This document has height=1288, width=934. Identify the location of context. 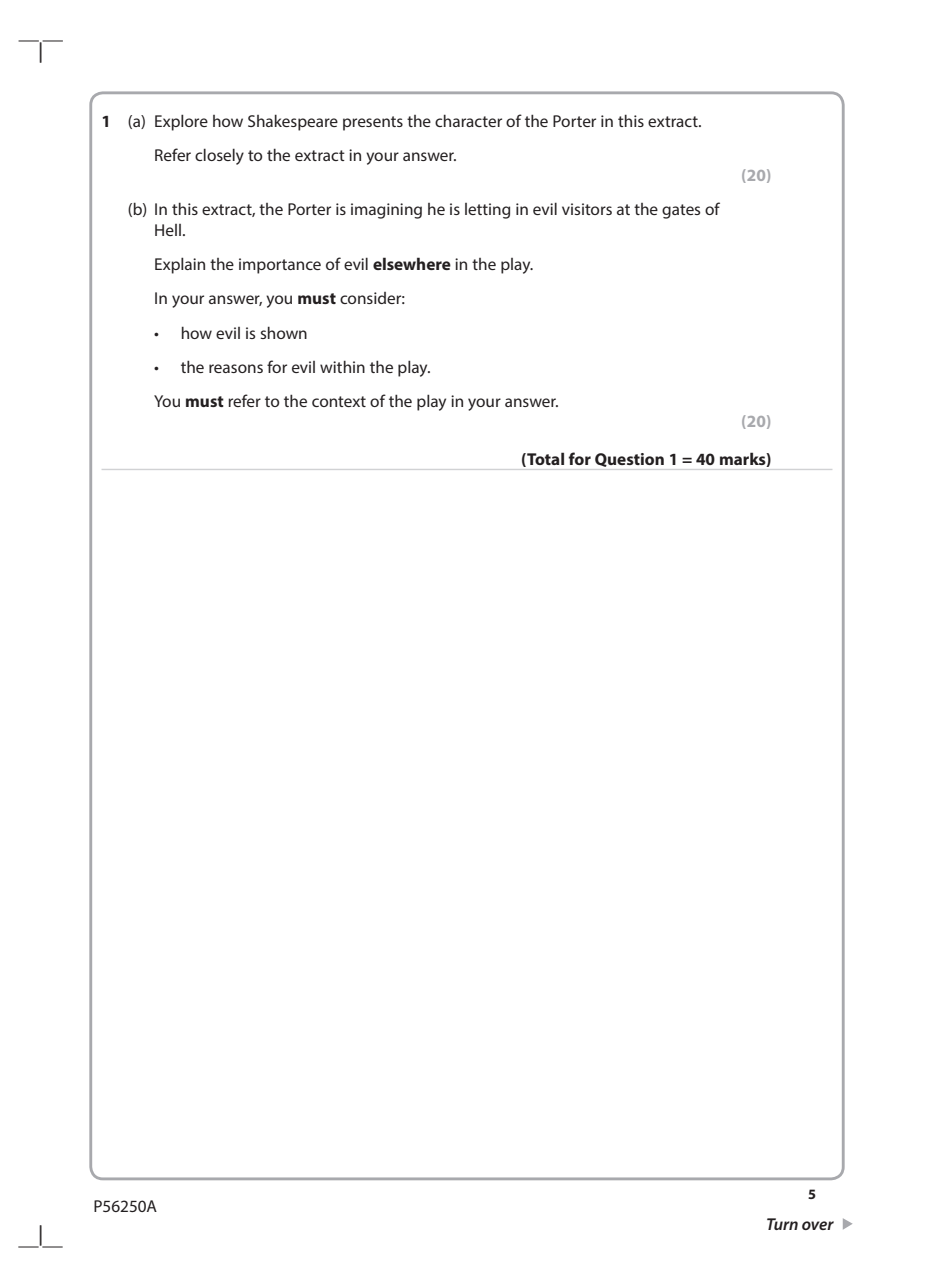
(339, 401).
